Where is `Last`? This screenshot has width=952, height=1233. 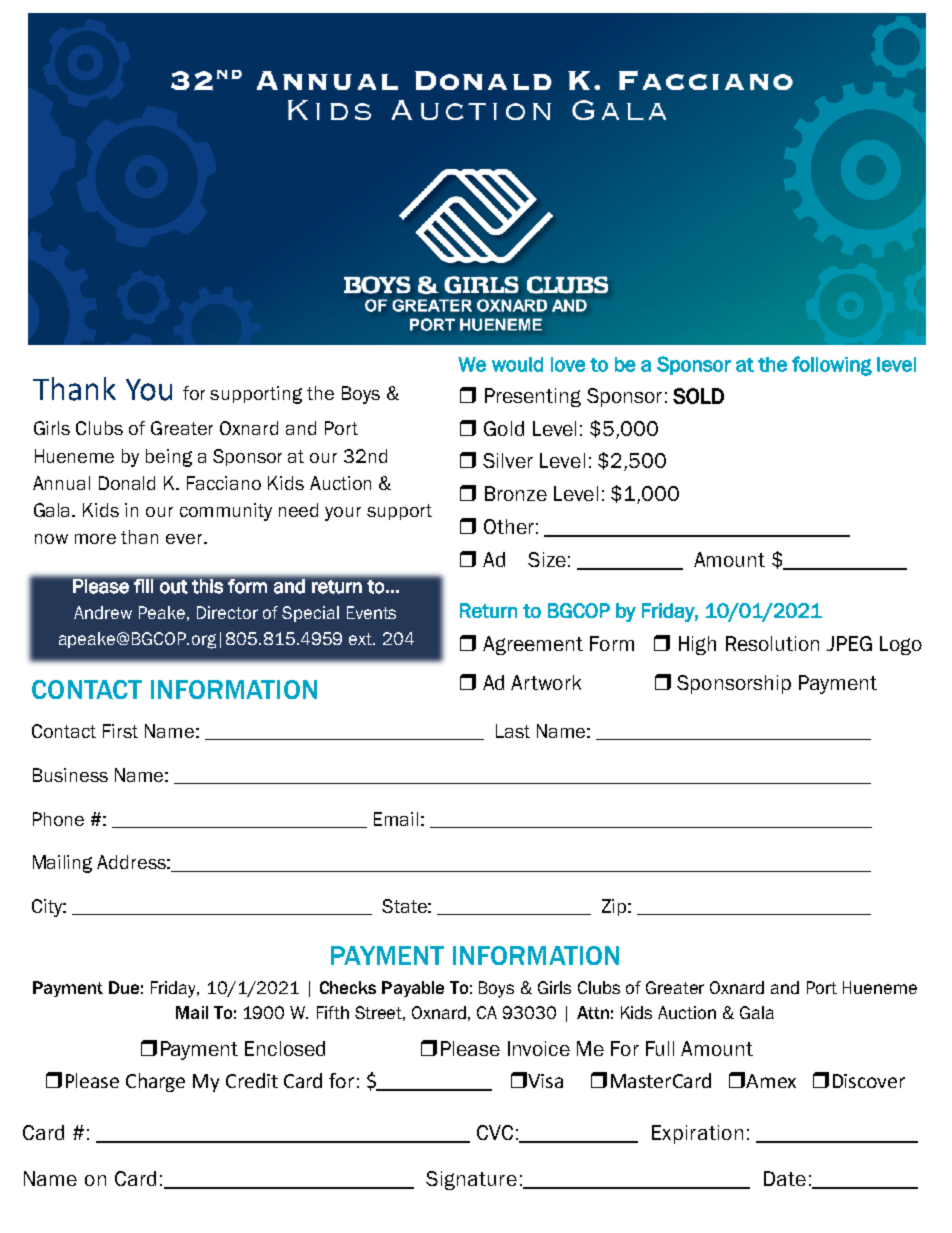
Last is located at coordinates (513, 731).
